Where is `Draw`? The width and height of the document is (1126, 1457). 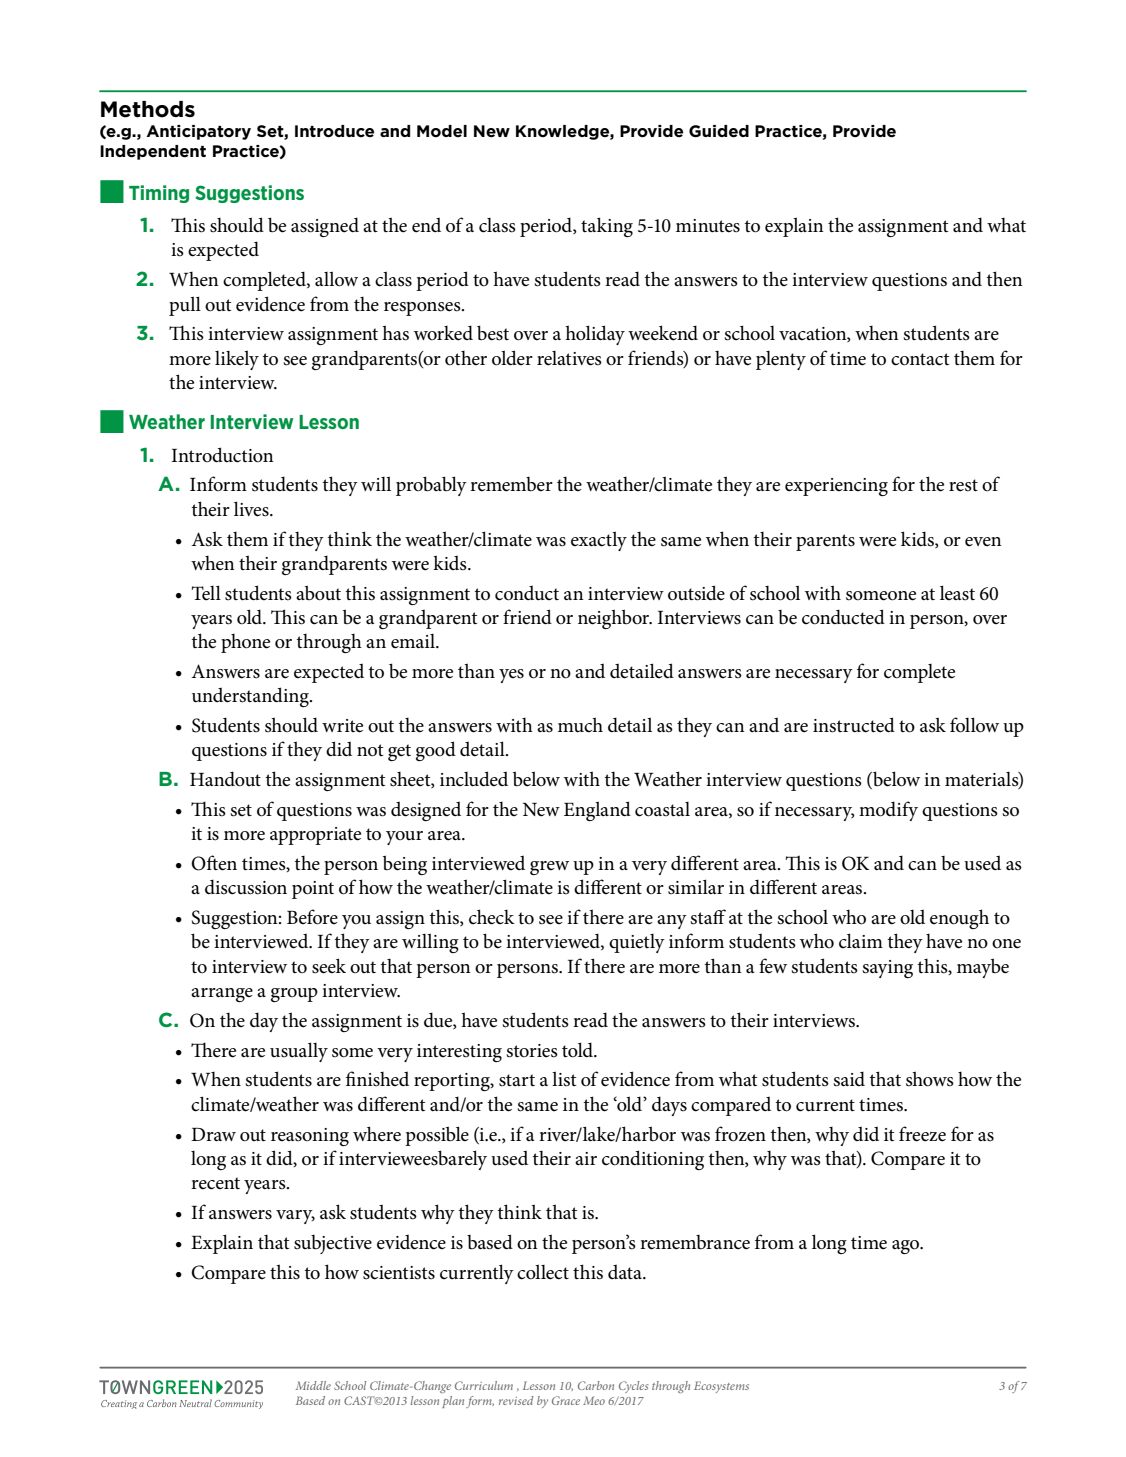 Draw is located at coordinates (213, 1134).
